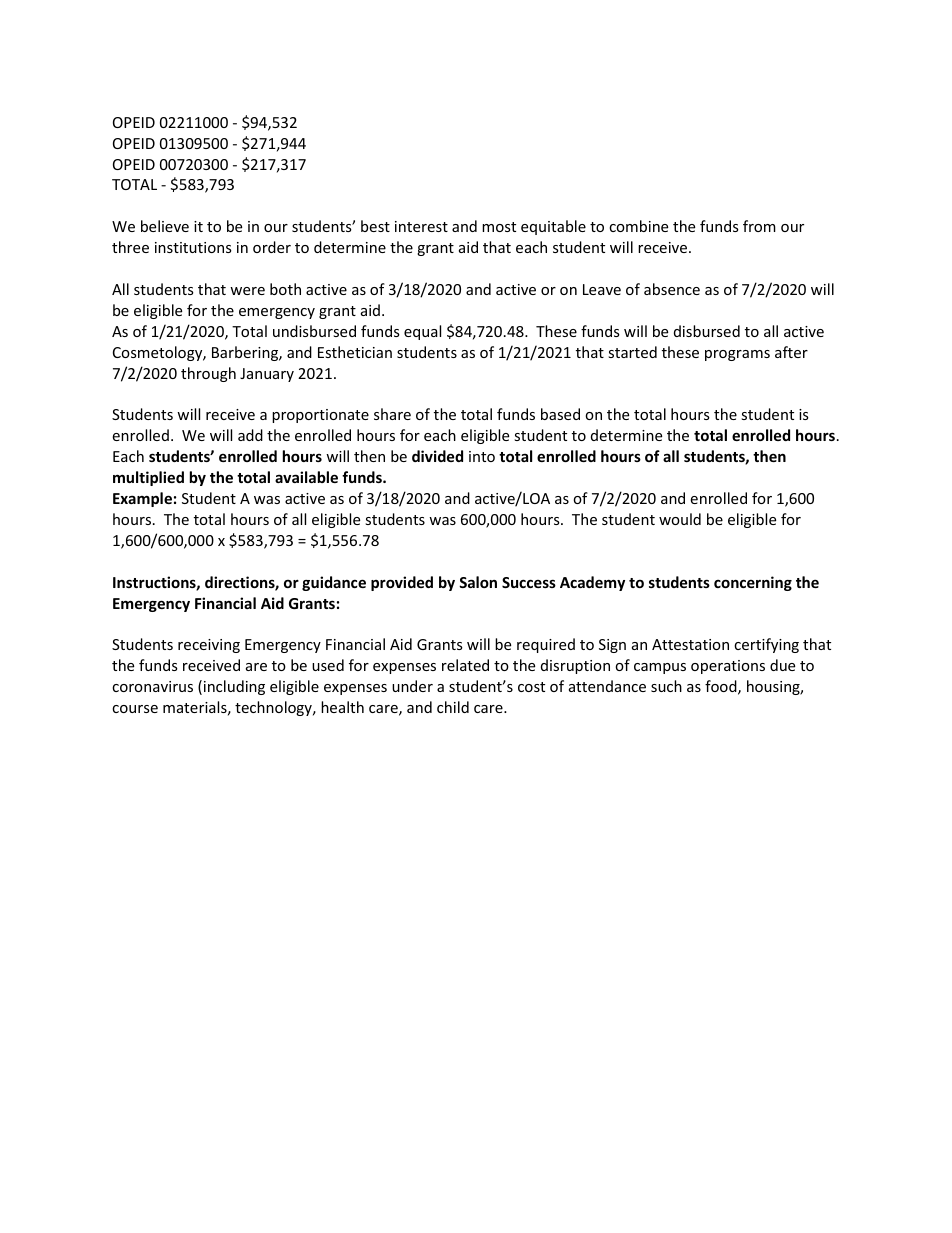 The image size is (952, 1233). What do you see at coordinates (737, 355) in the screenshot?
I see `programs` at bounding box center [737, 355].
